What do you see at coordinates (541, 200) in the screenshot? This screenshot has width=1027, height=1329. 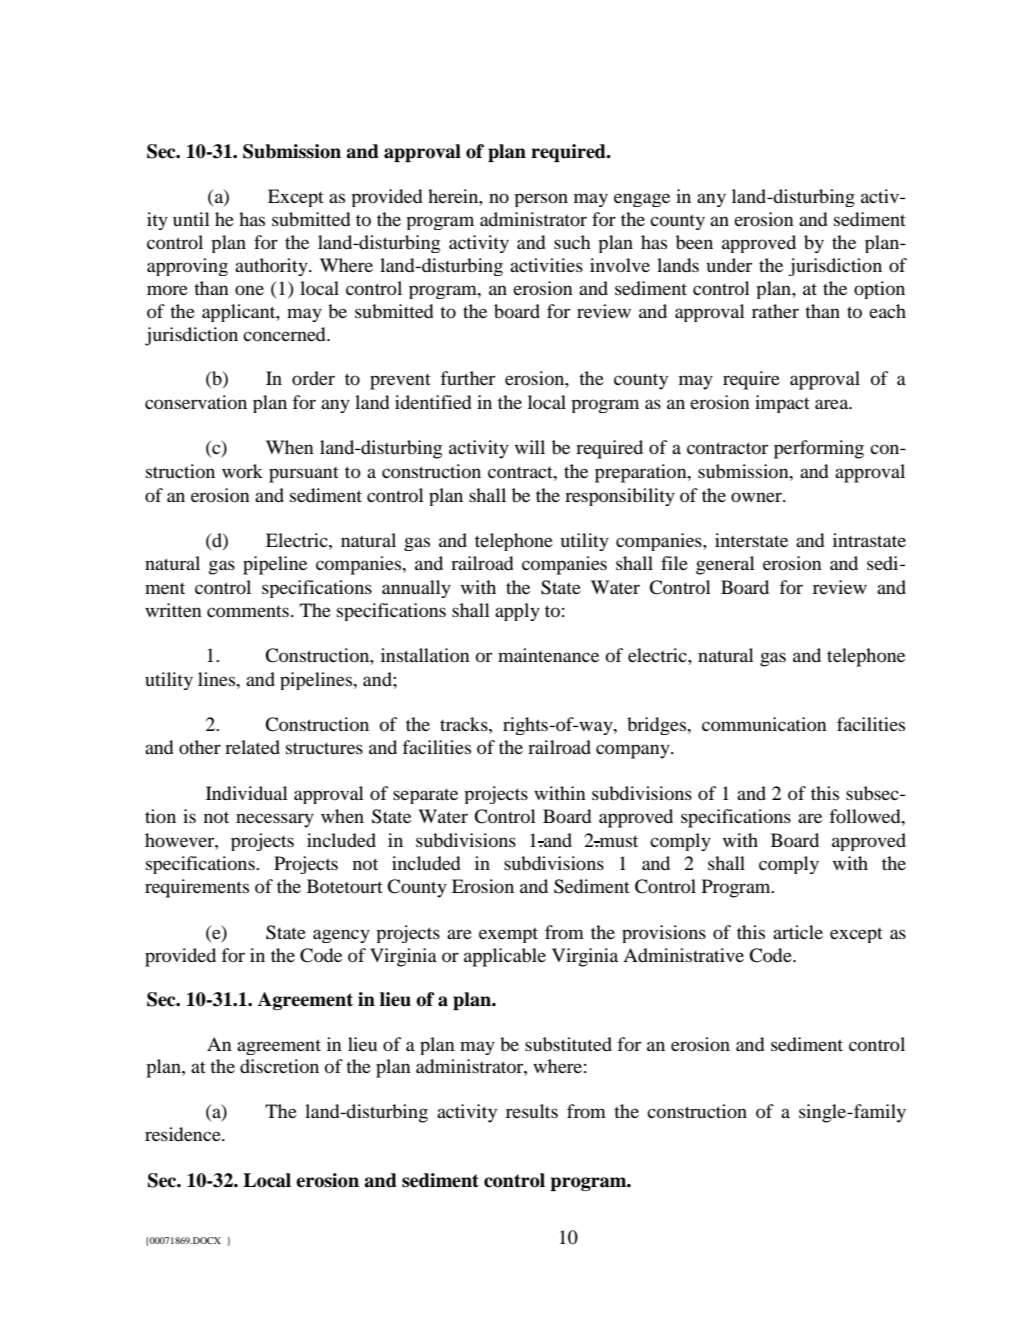 I see `person` at bounding box center [541, 200].
